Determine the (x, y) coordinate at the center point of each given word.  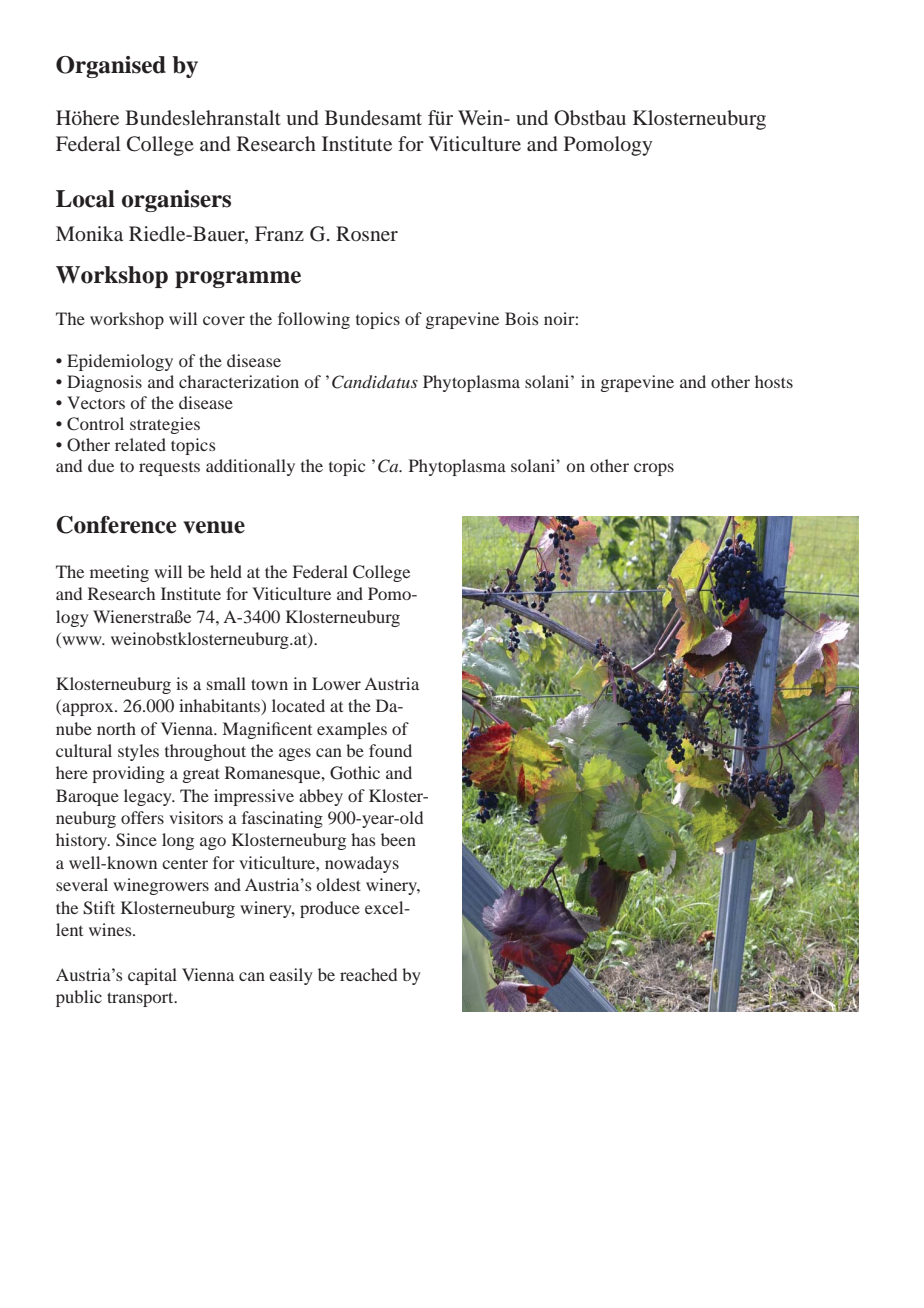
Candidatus (375, 382)
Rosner (367, 233)
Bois (522, 318)
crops (654, 469)
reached (368, 974)
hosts (774, 381)
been (398, 839)
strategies (165, 425)
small (226, 683)
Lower (336, 683)
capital (152, 976)
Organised (111, 67)
